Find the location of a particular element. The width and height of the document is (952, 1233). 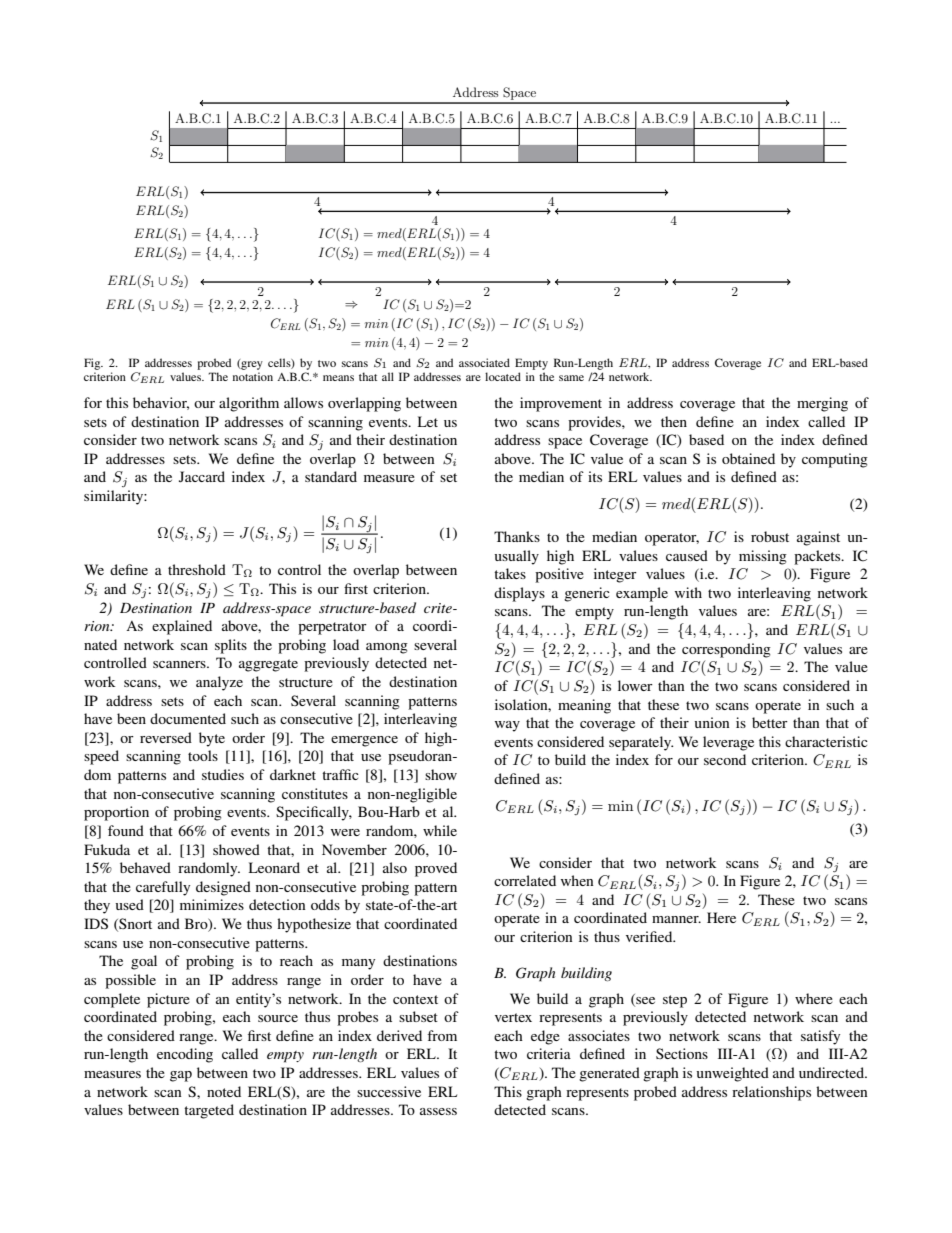

gap is located at coordinates (181, 1076).
